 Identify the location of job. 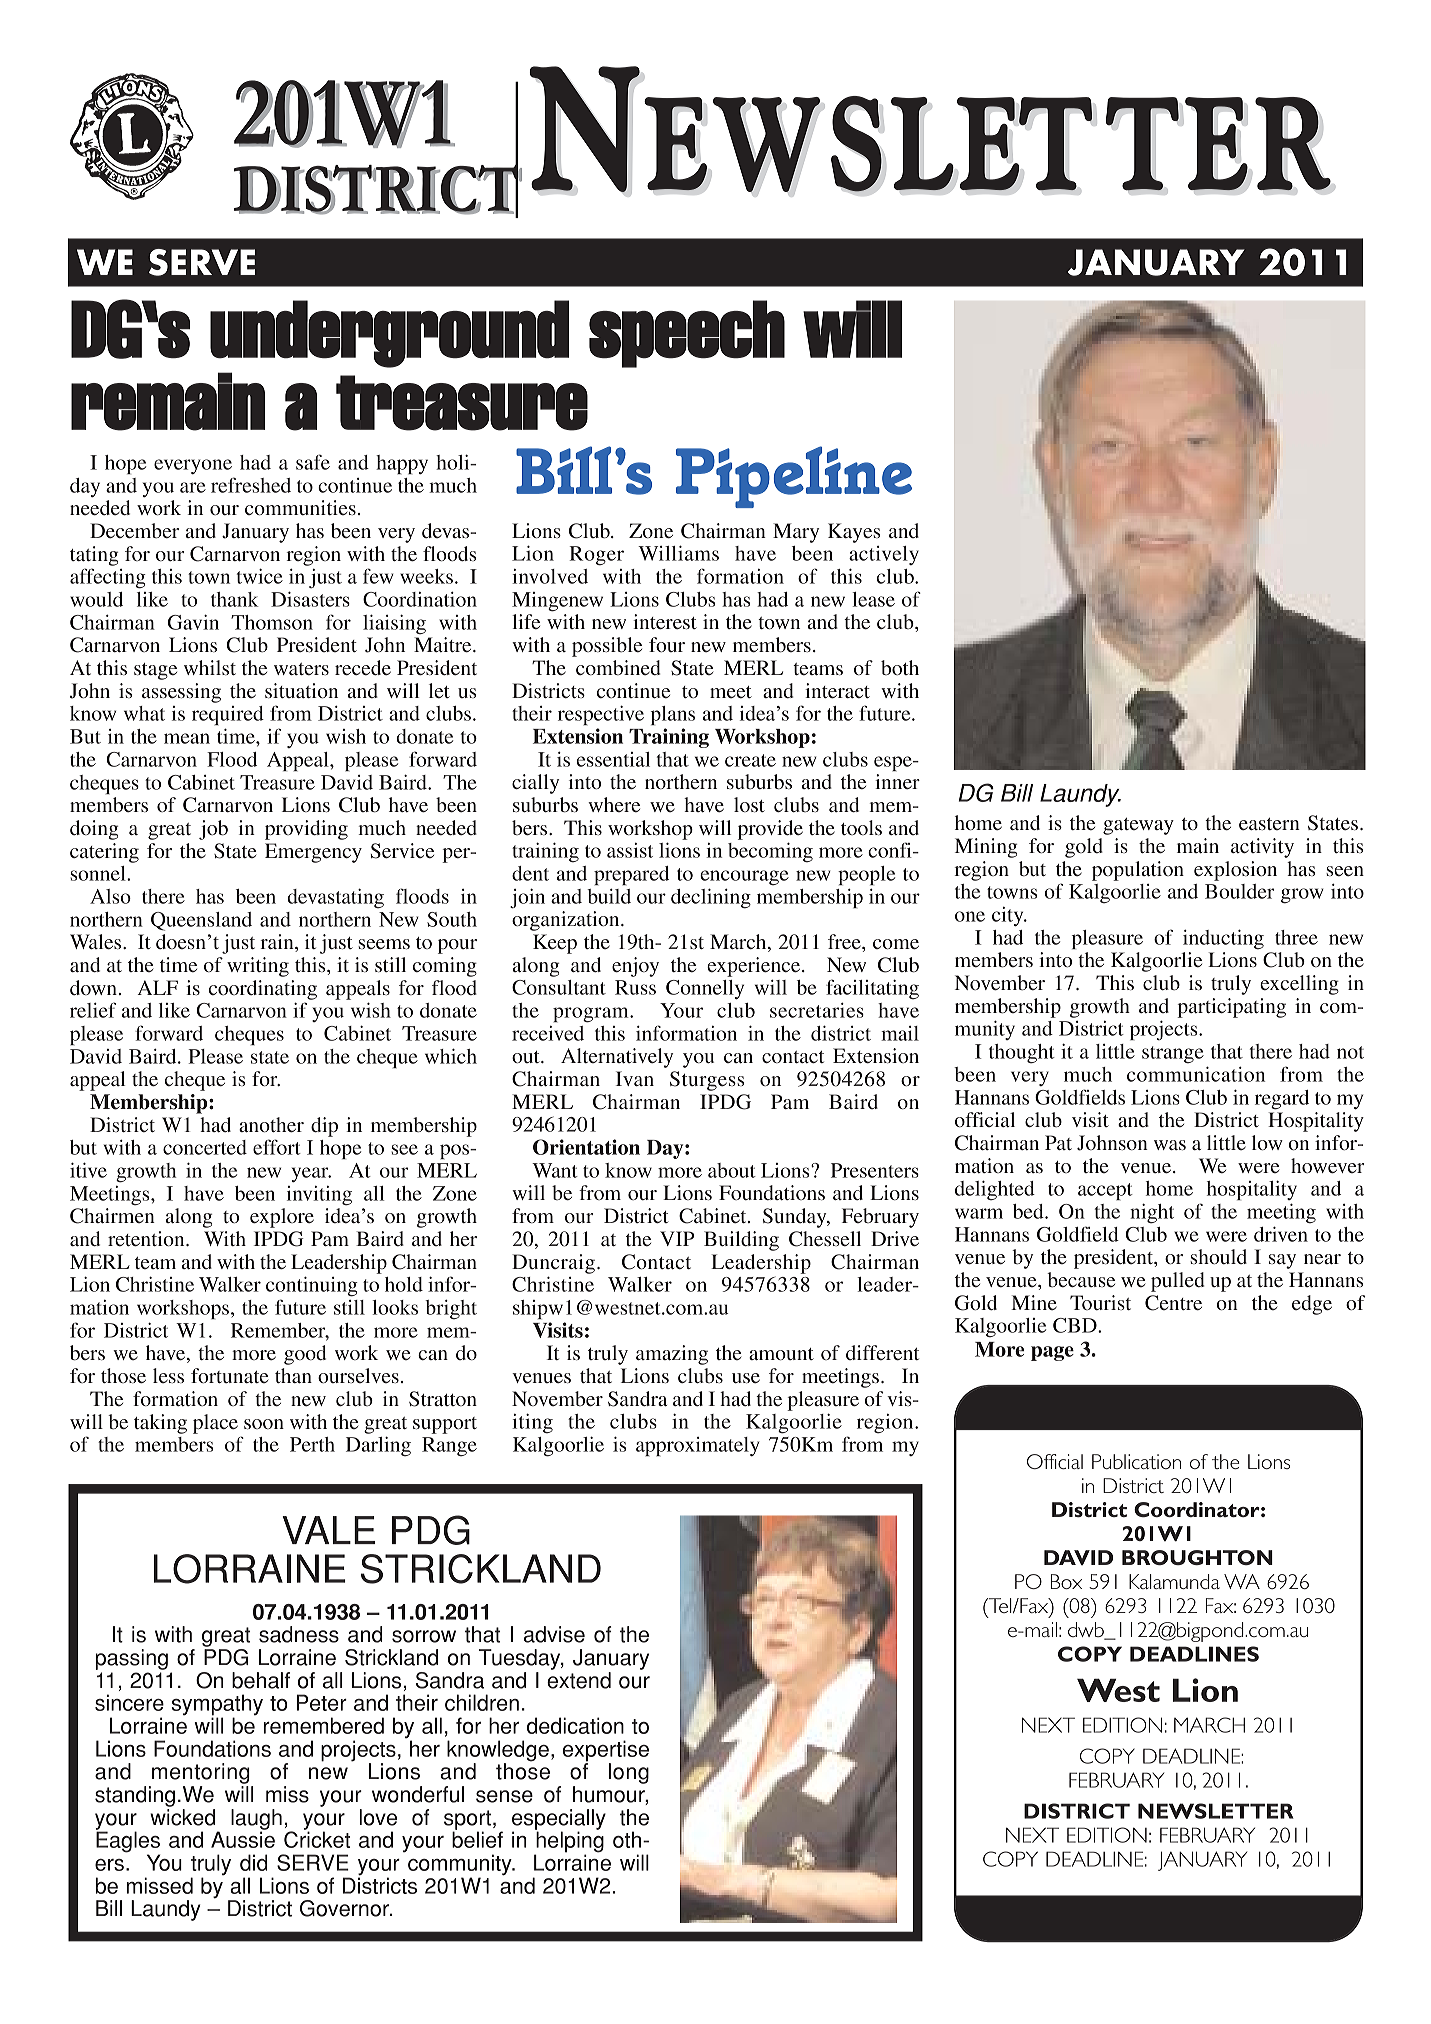
(213, 830).
